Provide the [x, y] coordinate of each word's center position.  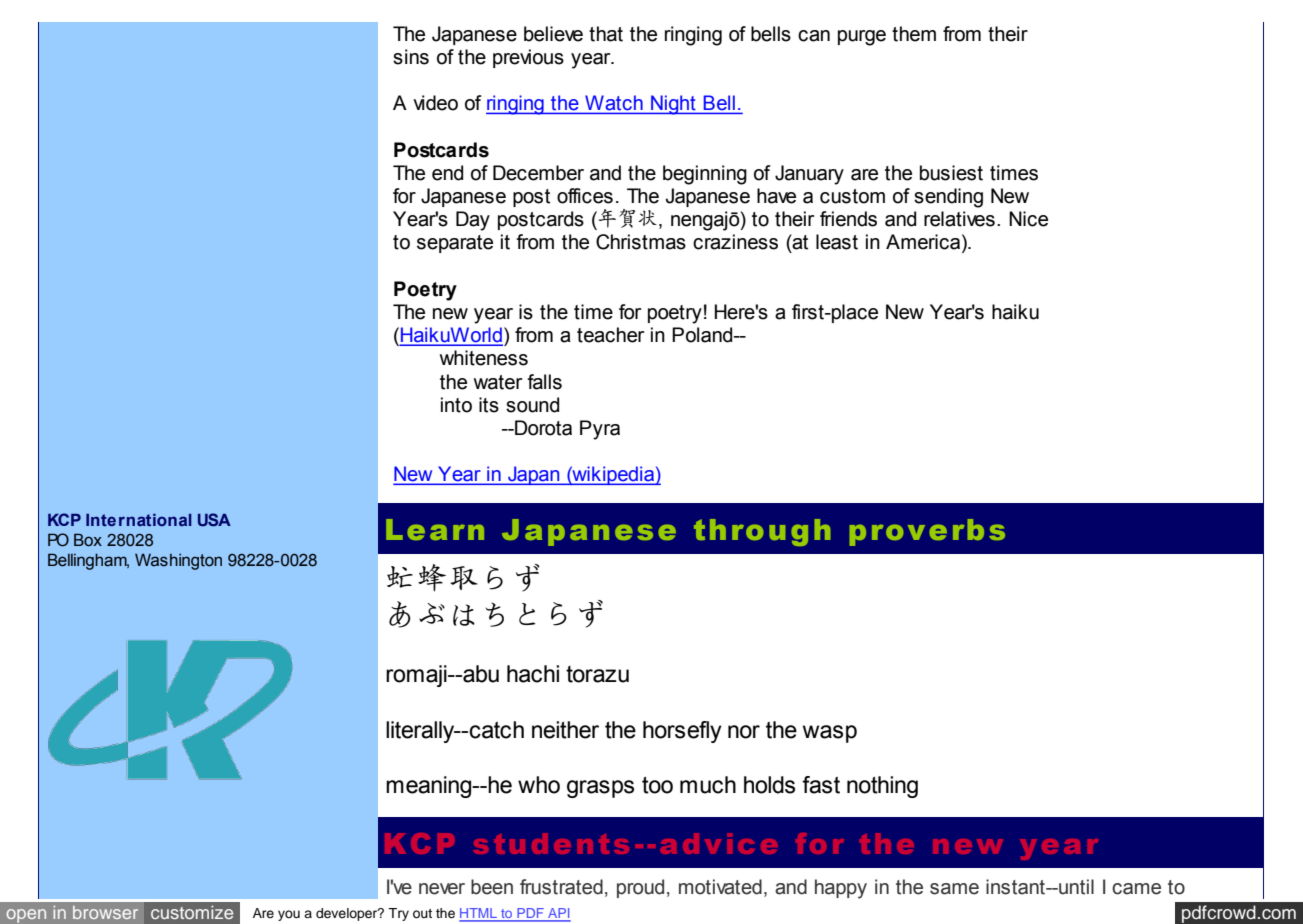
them [914, 34]
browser [105, 912]
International [139, 520]
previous [528, 58]
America [924, 243]
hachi [533, 674]
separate [455, 244]
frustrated [561, 887]
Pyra [600, 430]
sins [411, 57]
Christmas [641, 242]
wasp [830, 734]
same [954, 889]
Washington [178, 562]
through [762, 532]
